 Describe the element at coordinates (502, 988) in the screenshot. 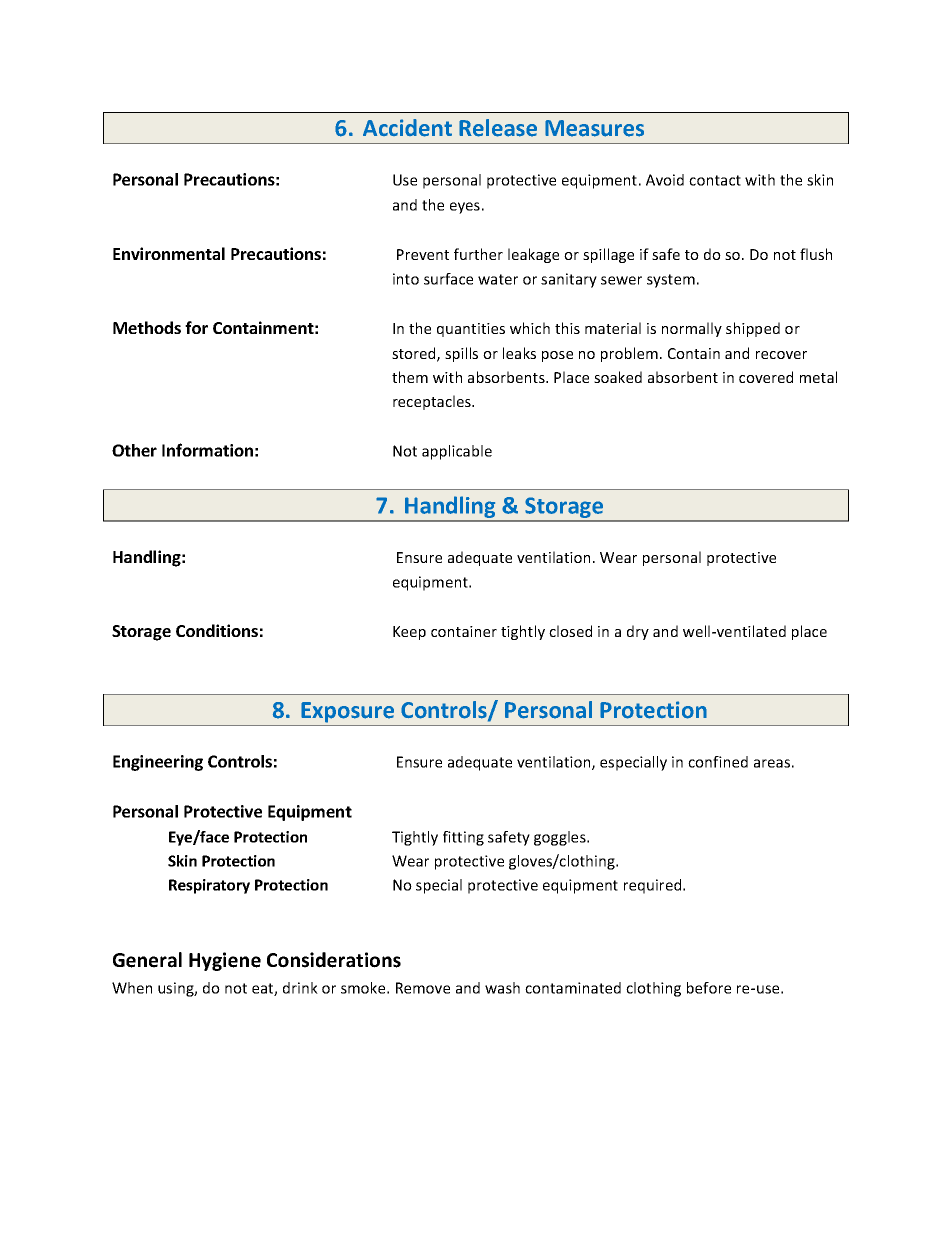

I see `wash` at that location.
